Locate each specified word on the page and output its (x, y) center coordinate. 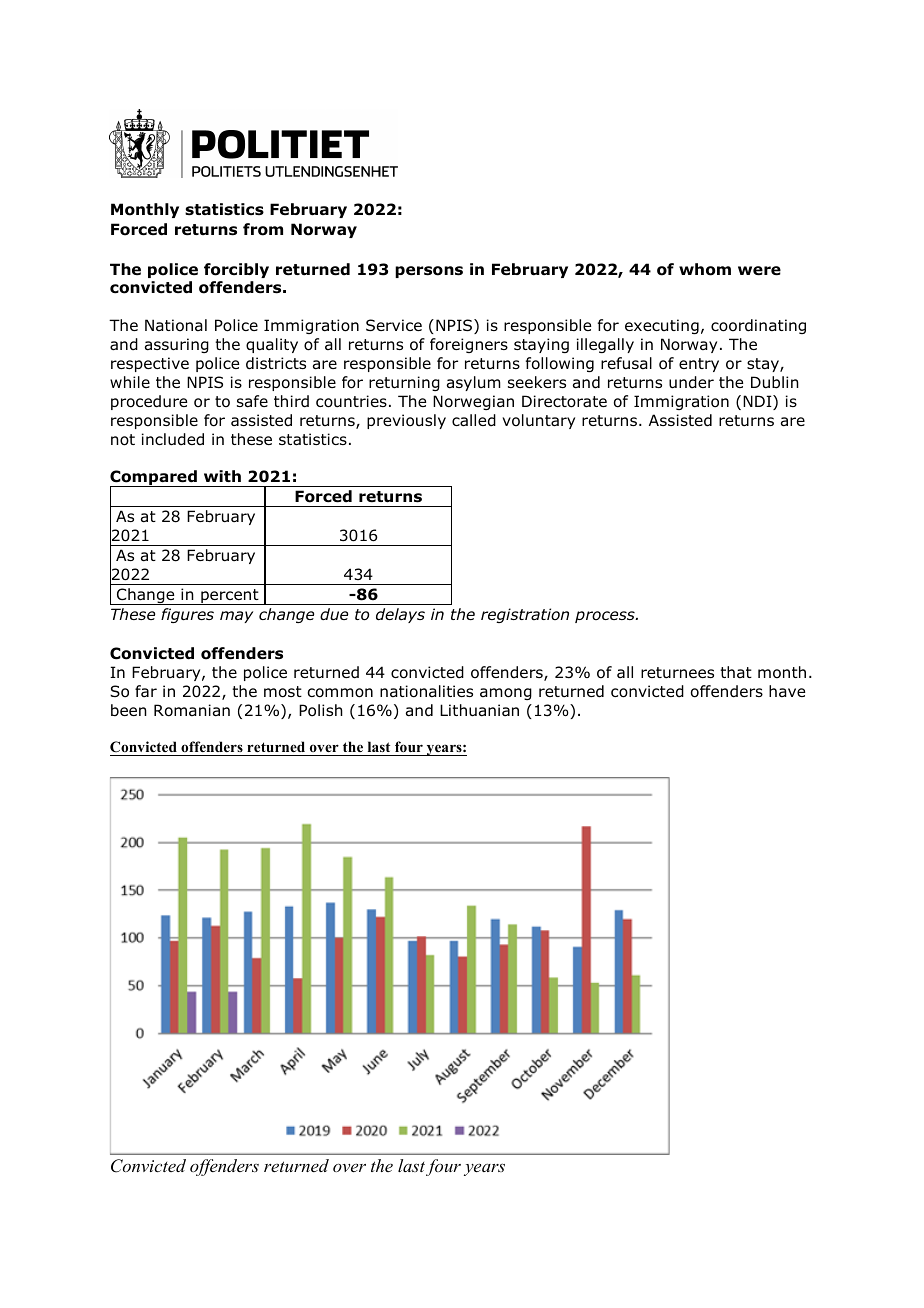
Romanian (192, 710)
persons (429, 272)
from (263, 229)
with (222, 476)
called (474, 420)
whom (705, 269)
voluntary (538, 421)
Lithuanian (479, 710)
